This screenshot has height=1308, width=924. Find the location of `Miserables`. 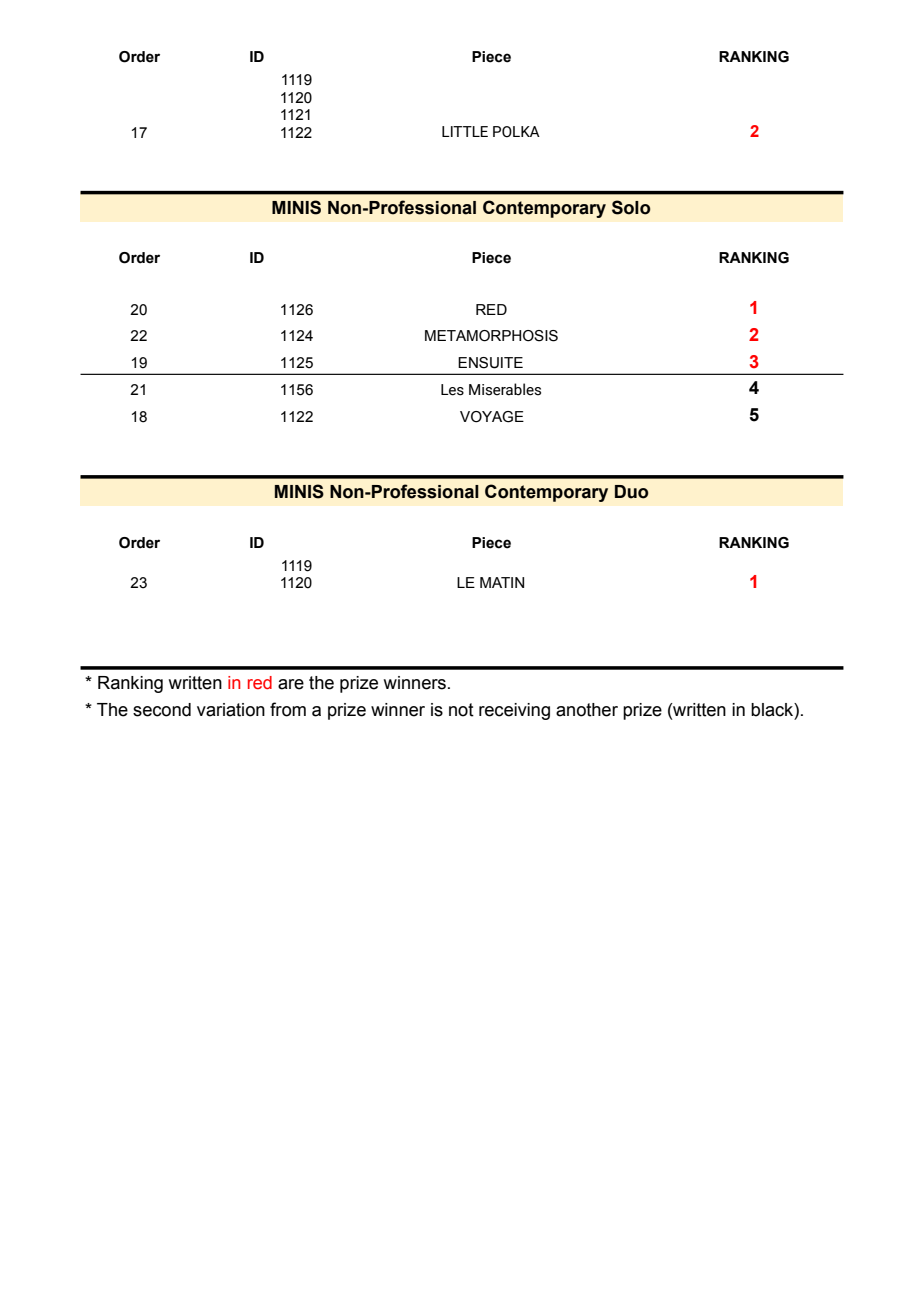

Miserables is located at coordinates (505, 389).
